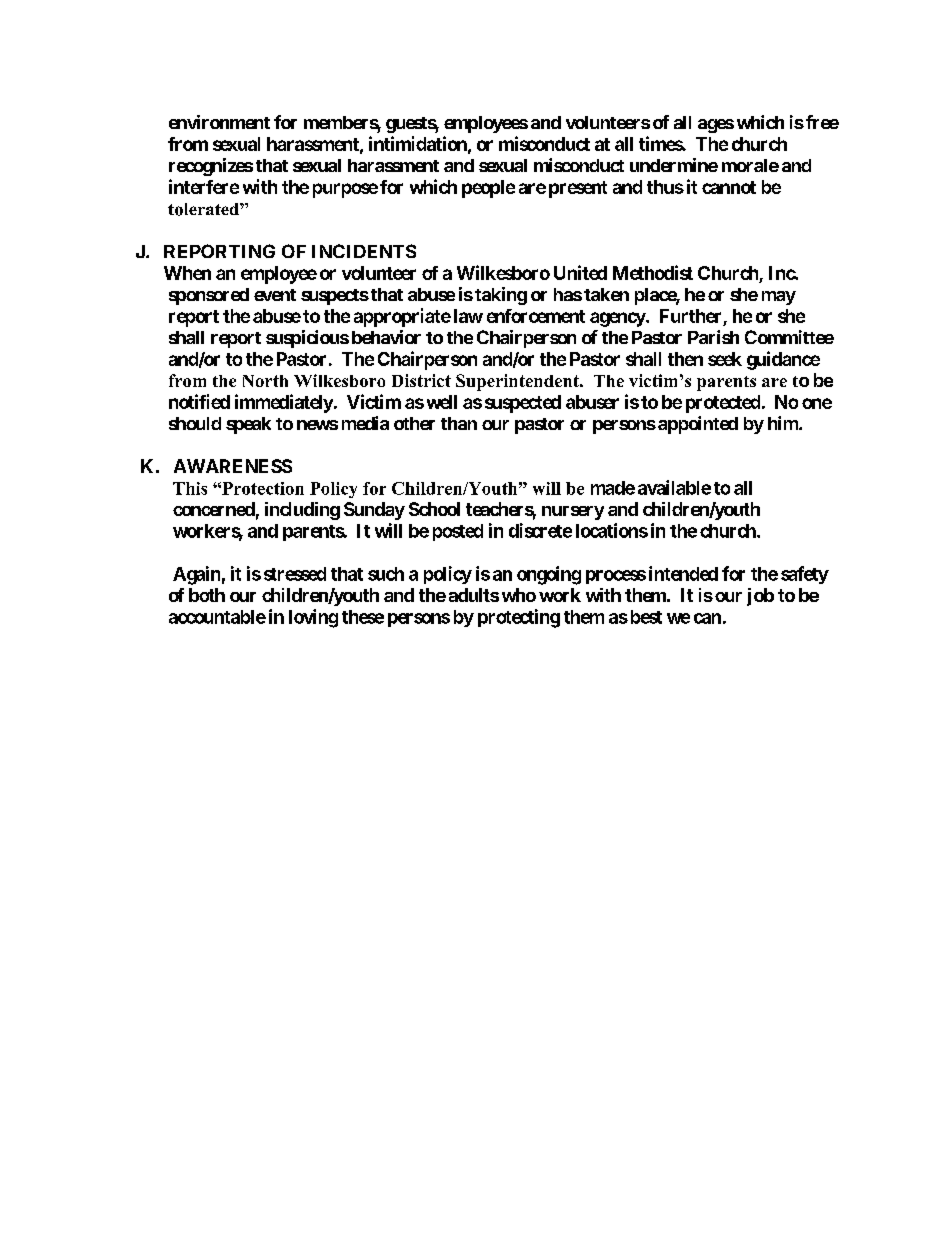 The width and height of the page is (952, 1233). I want to click on Superintendent, so click(518, 382).
